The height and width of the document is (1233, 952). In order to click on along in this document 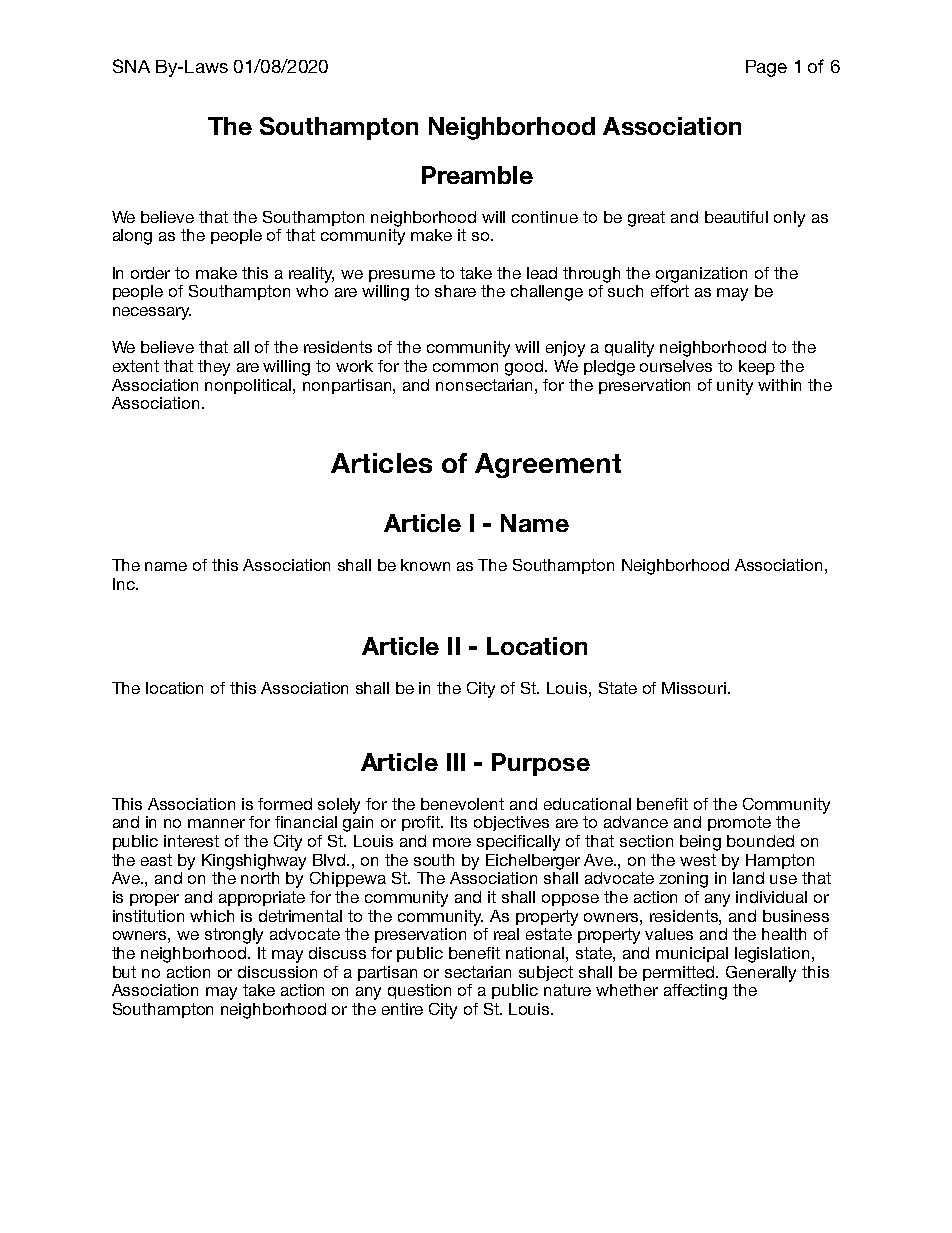, I will do `click(132, 237)`.
